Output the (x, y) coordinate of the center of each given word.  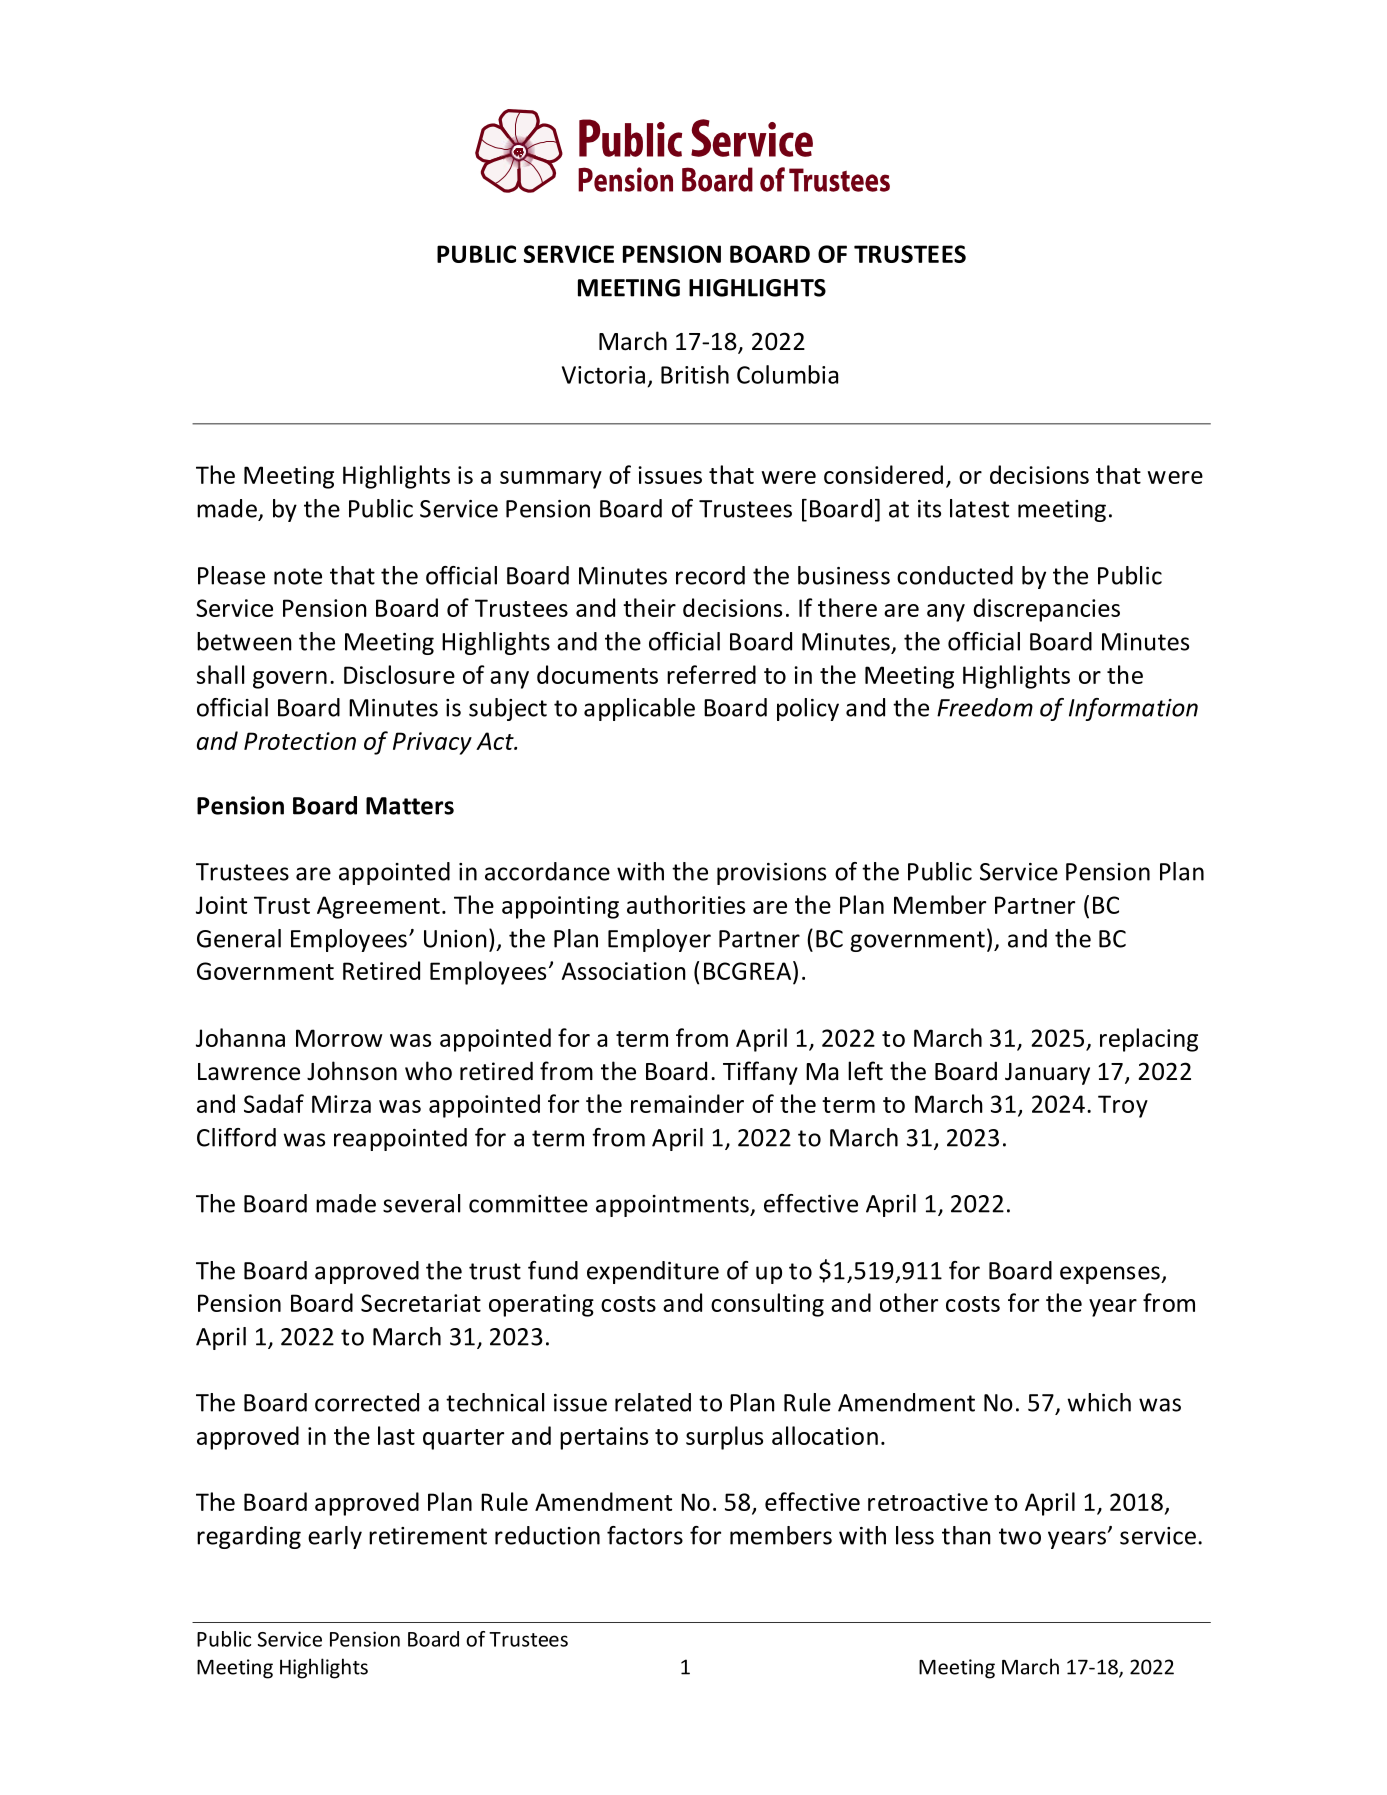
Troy (1123, 1106)
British (695, 374)
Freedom (985, 707)
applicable (639, 709)
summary (551, 480)
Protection (300, 741)
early (335, 1537)
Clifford (236, 1137)
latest (979, 508)
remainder (687, 1103)
